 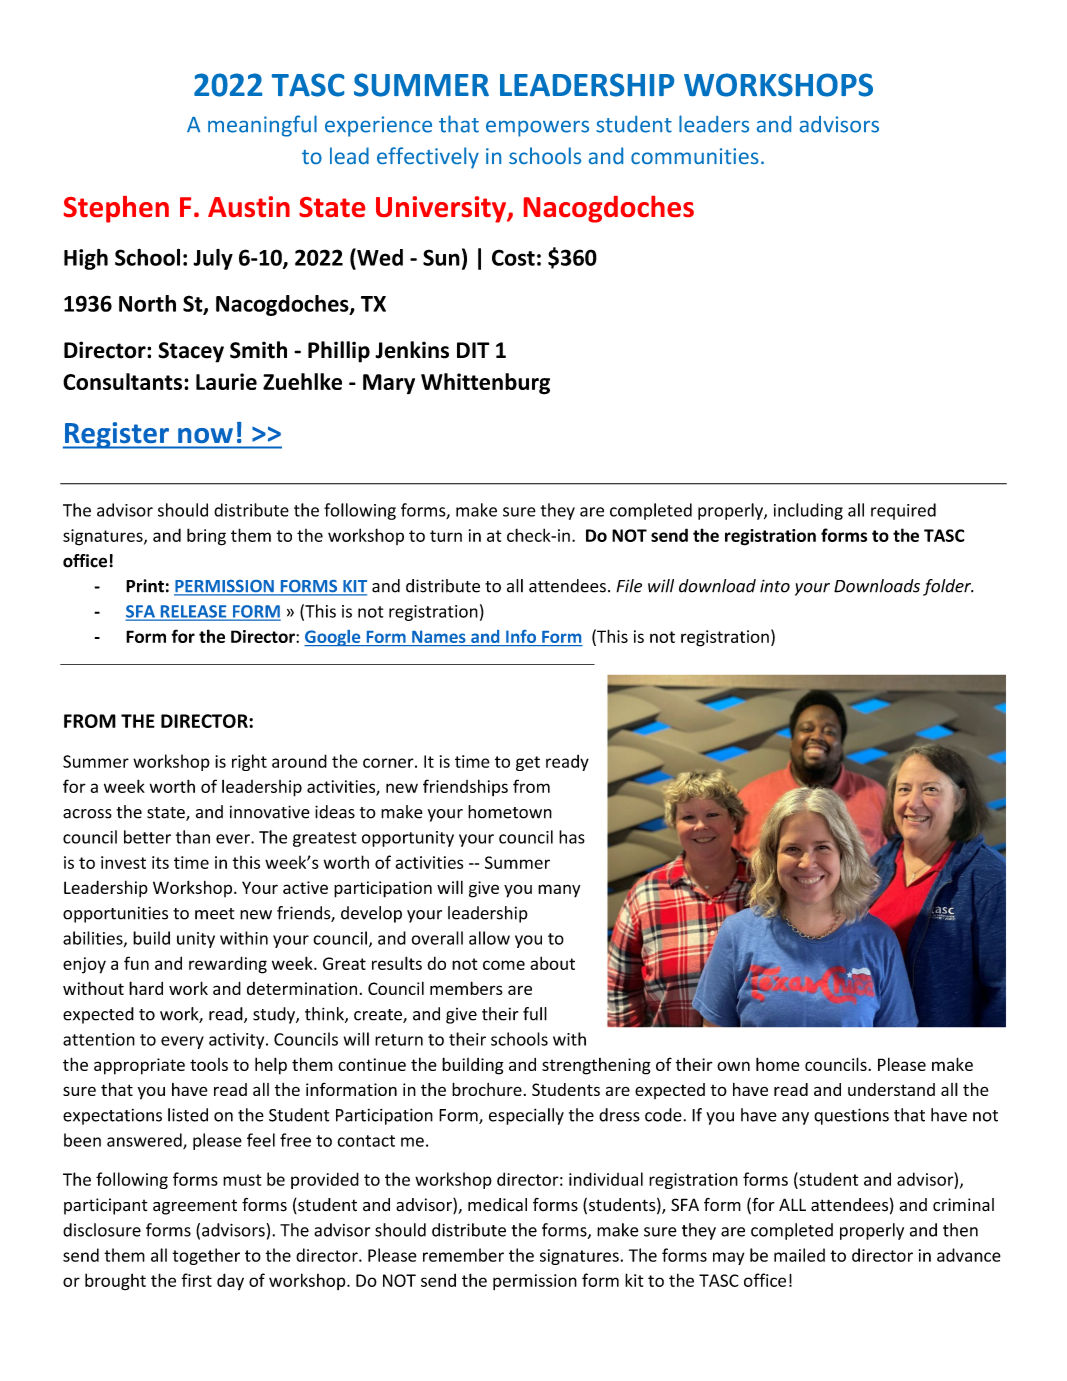 I want to click on together, so click(x=206, y=1256).
